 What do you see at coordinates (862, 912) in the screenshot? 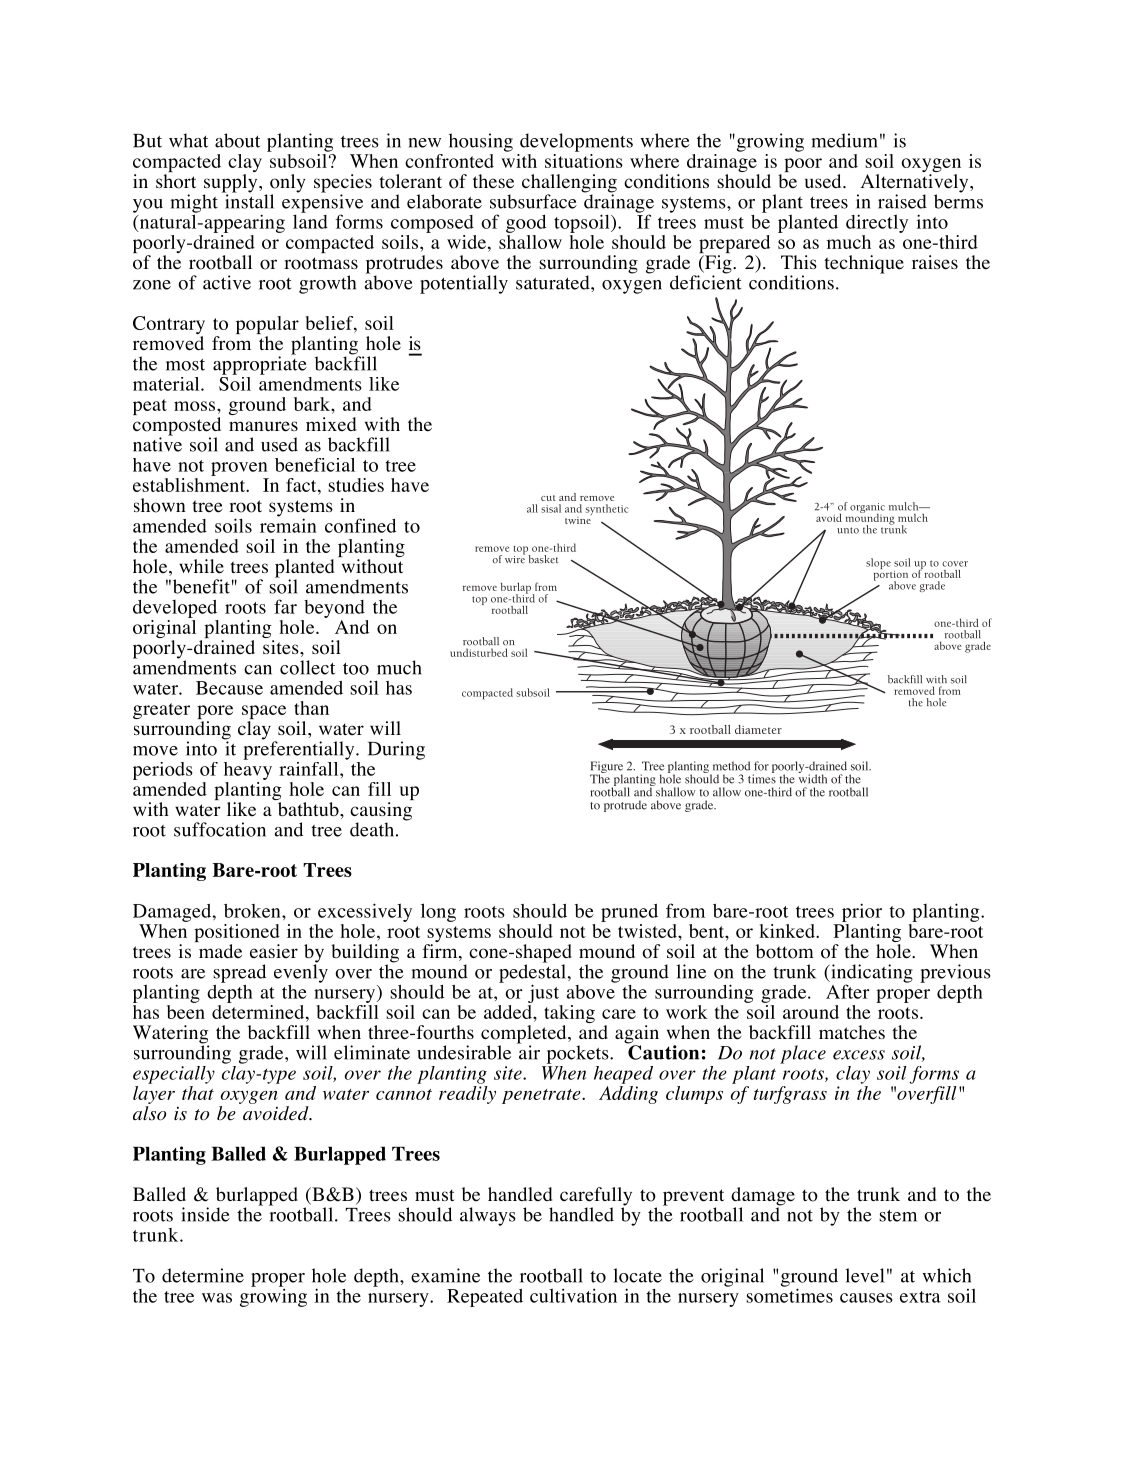
I see `prior` at bounding box center [862, 912].
